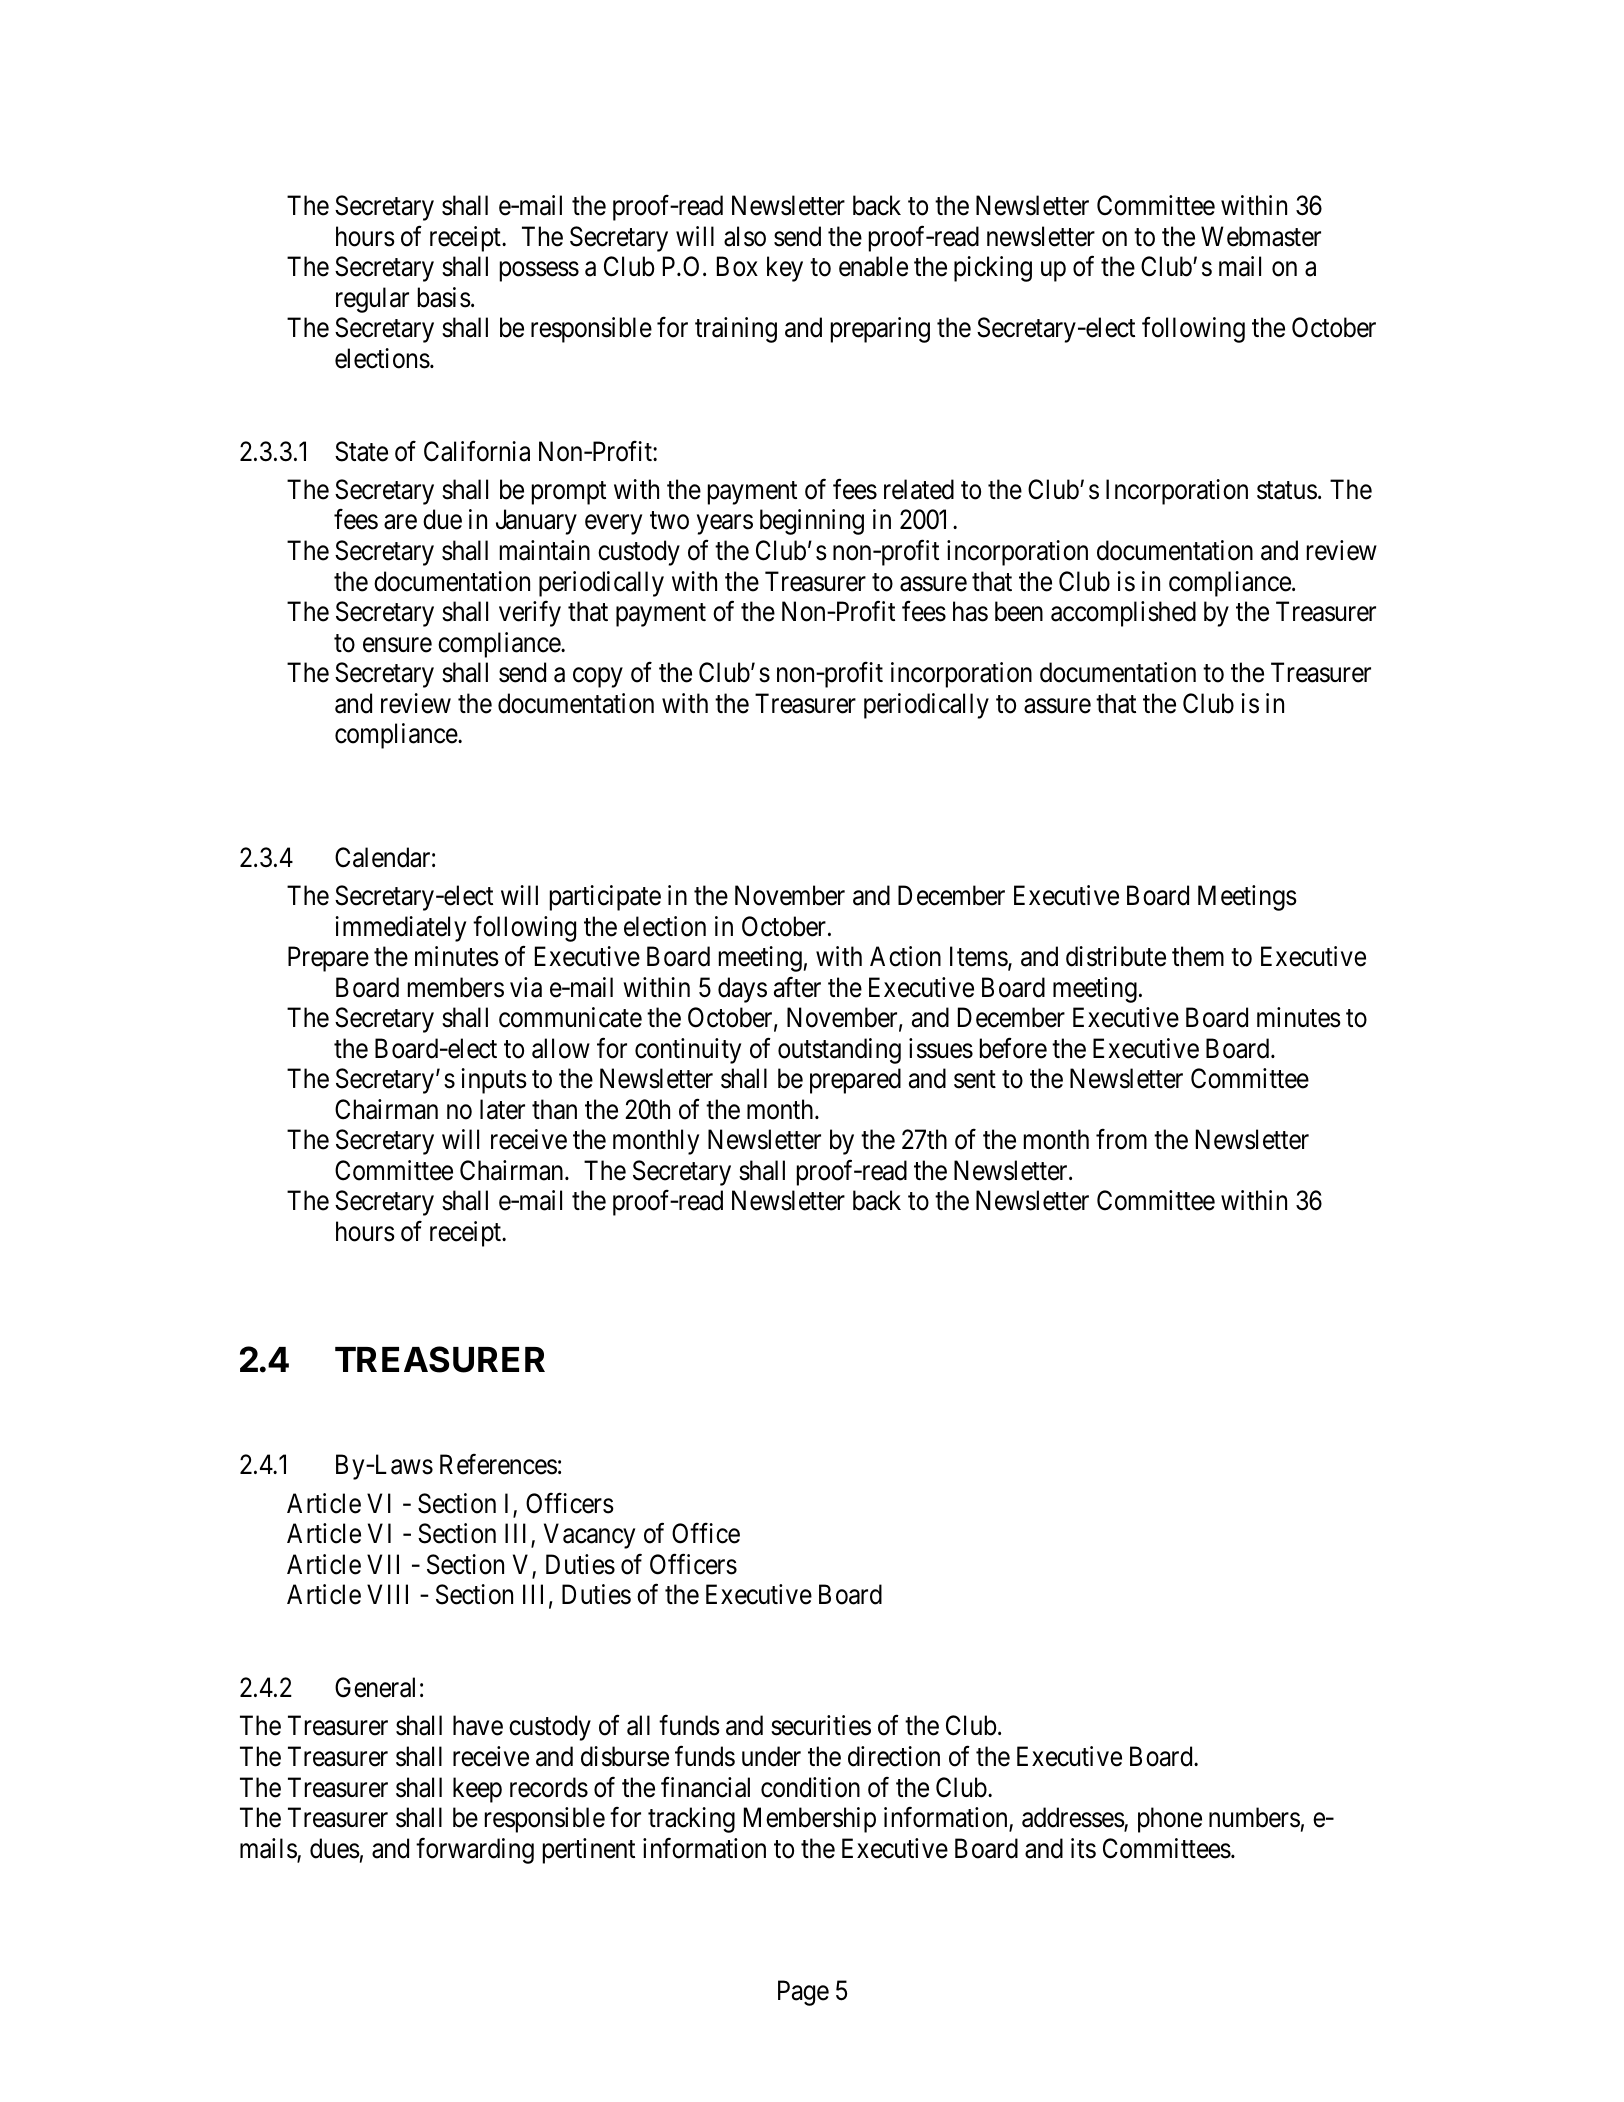 The image size is (1624, 2102). Describe the element at coordinates (475, 1851) in the screenshot. I see `forwarding` at that location.
